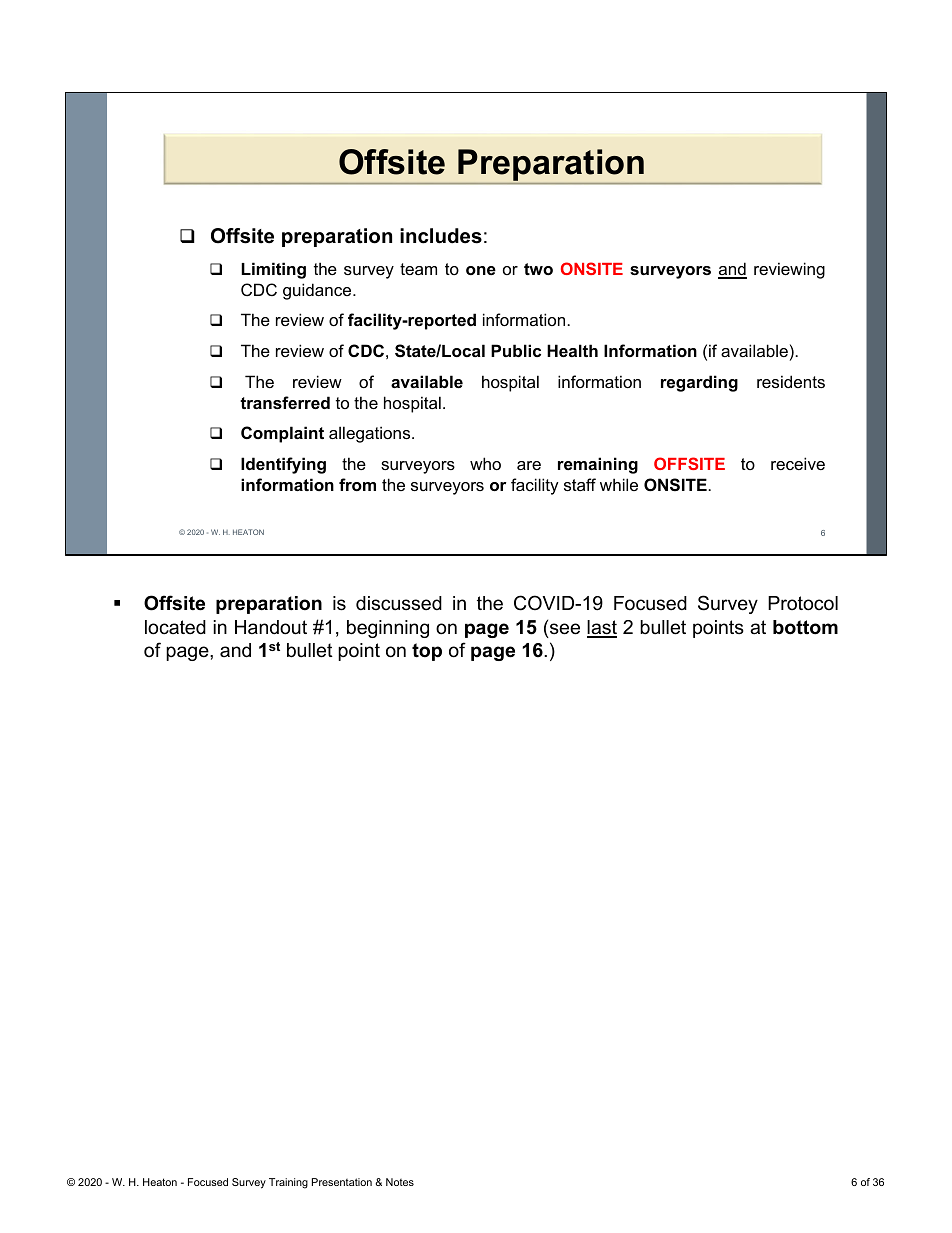 This document has height=1233, width=952. What do you see at coordinates (400, 1182) in the document?
I see `Notes` at bounding box center [400, 1182].
